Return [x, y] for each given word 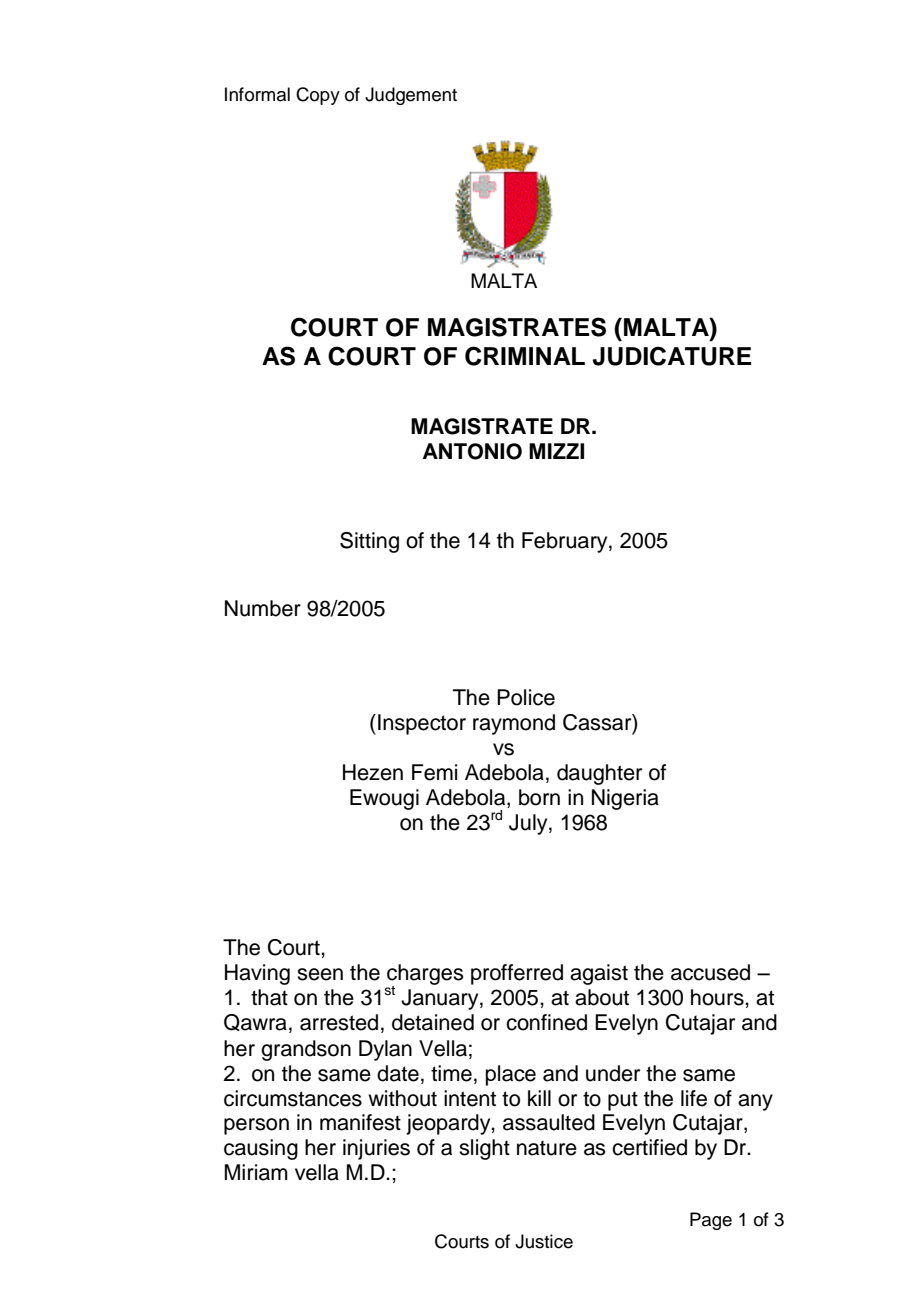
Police [526, 697]
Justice [544, 1241]
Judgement [411, 96]
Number [263, 608]
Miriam [256, 1172]
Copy [318, 96]
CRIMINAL [525, 356]
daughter [599, 774]
